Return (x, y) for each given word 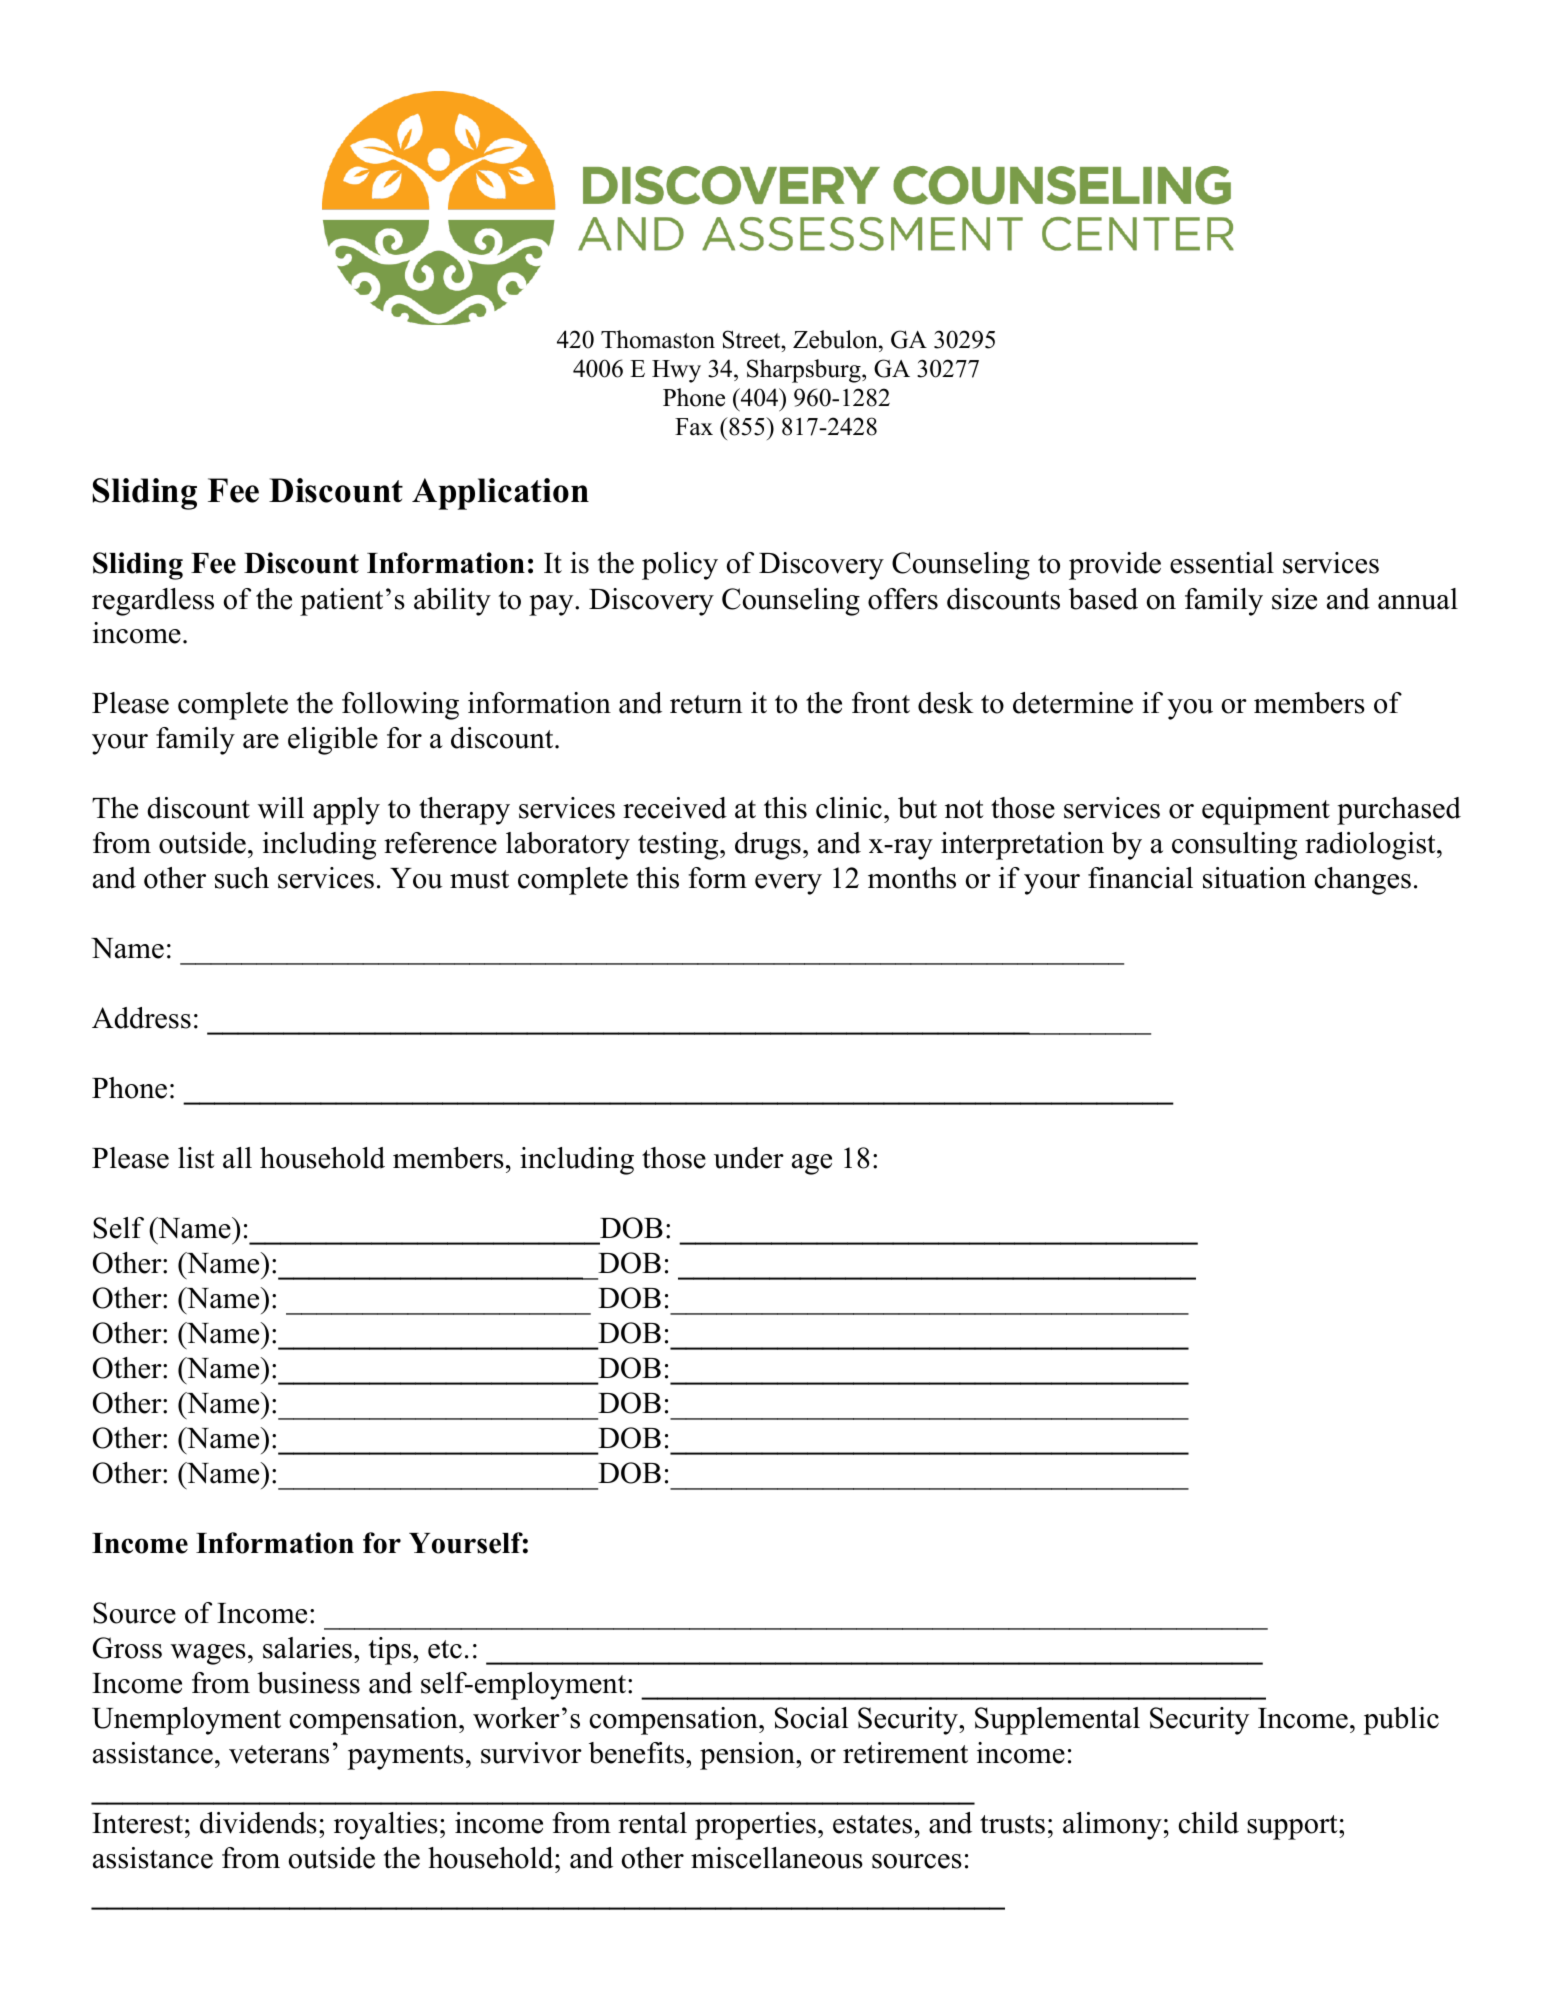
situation (1254, 878)
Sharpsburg (805, 371)
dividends (258, 1823)
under (749, 1158)
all (237, 1158)
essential (1222, 563)
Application (500, 494)
